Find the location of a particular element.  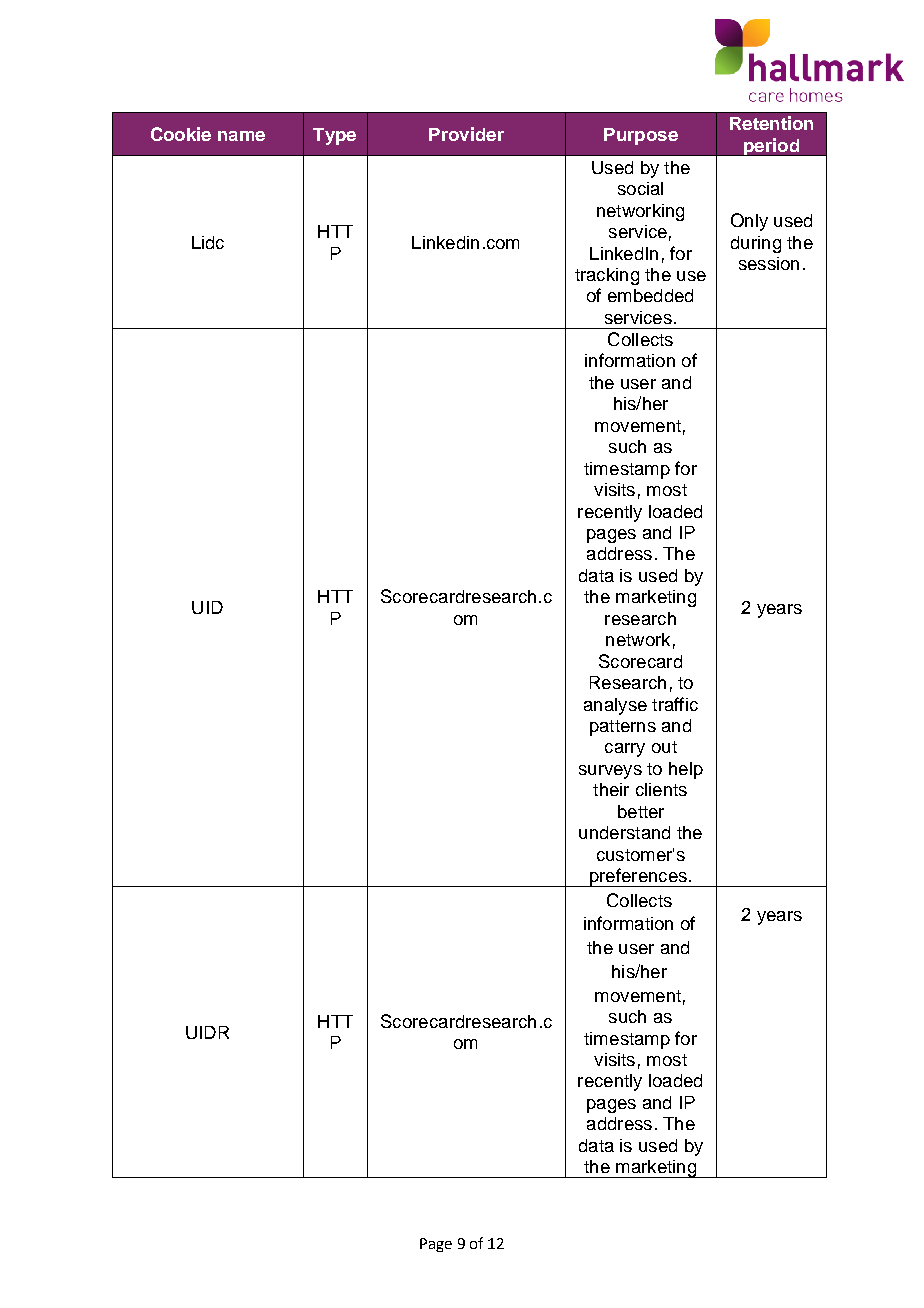

their is located at coordinates (611, 789).
